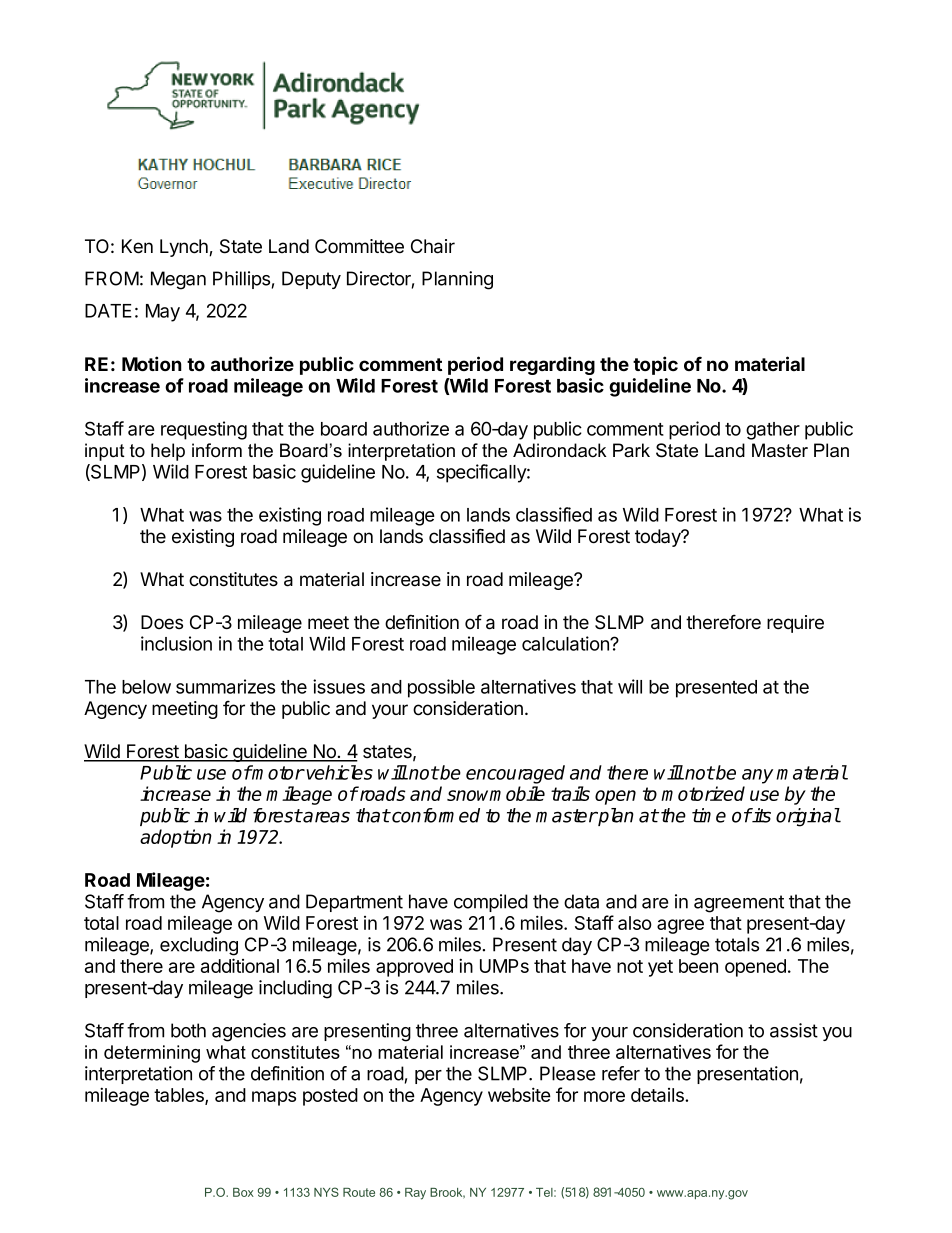 The height and width of the page is (1233, 952). I want to click on Chair, so click(433, 246).
